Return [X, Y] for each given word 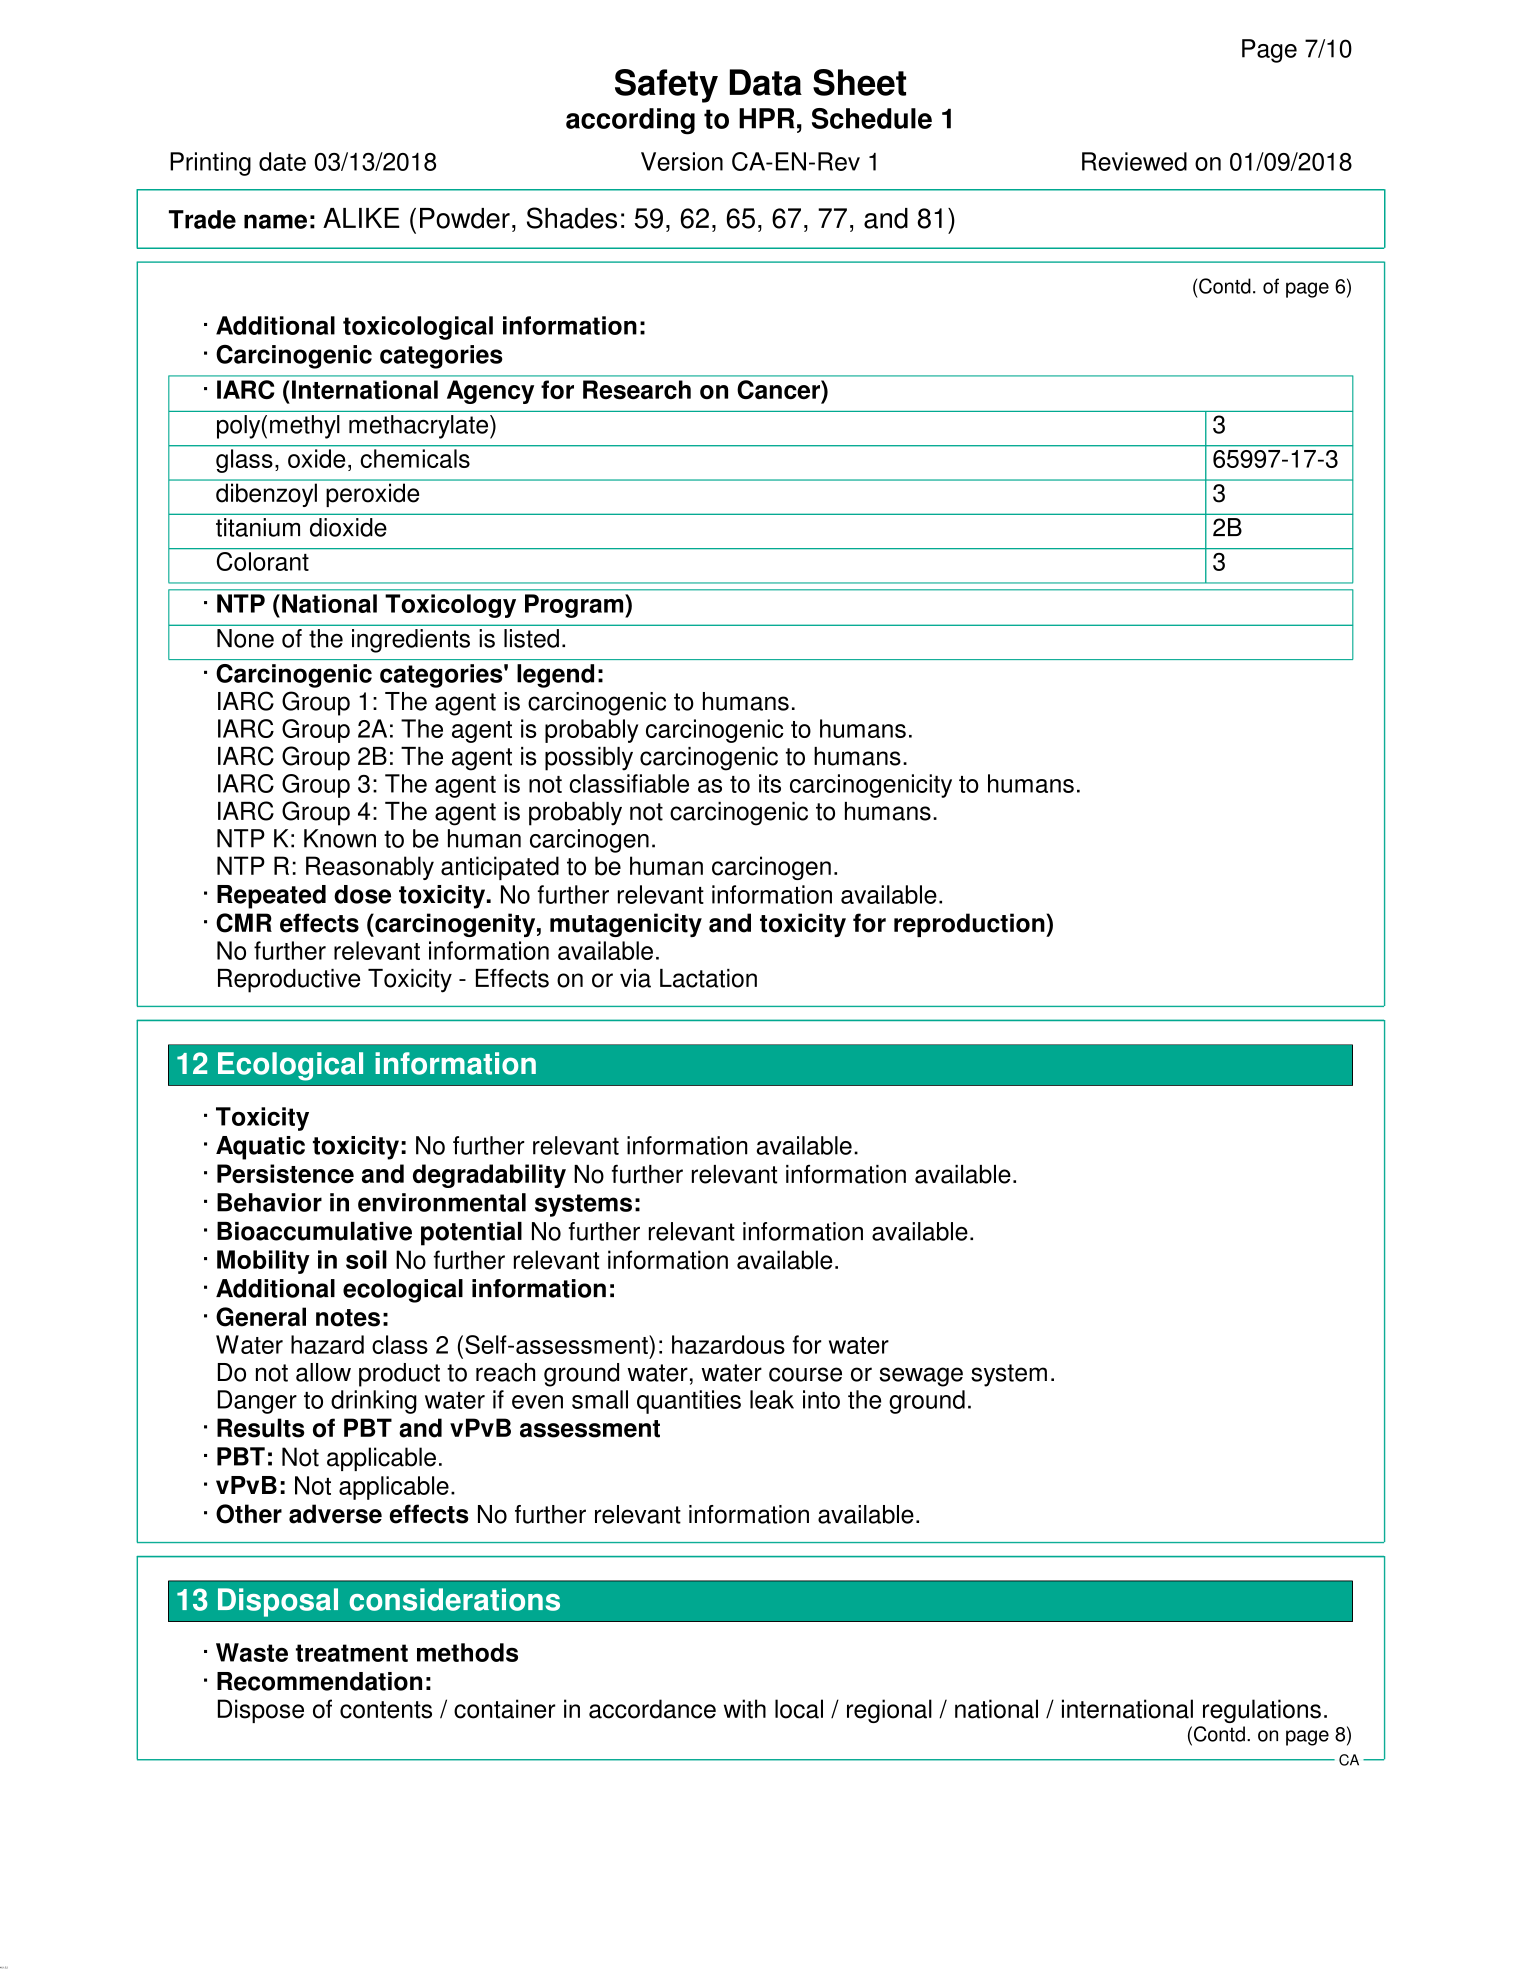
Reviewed [1134, 161]
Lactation [708, 978]
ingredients [411, 641]
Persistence [285, 1173]
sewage [921, 1377]
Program [575, 606]
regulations [1262, 1711]
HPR [767, 118]
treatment [352, 1653]
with [745, 1709]
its [770, 783]
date [282, 161]
